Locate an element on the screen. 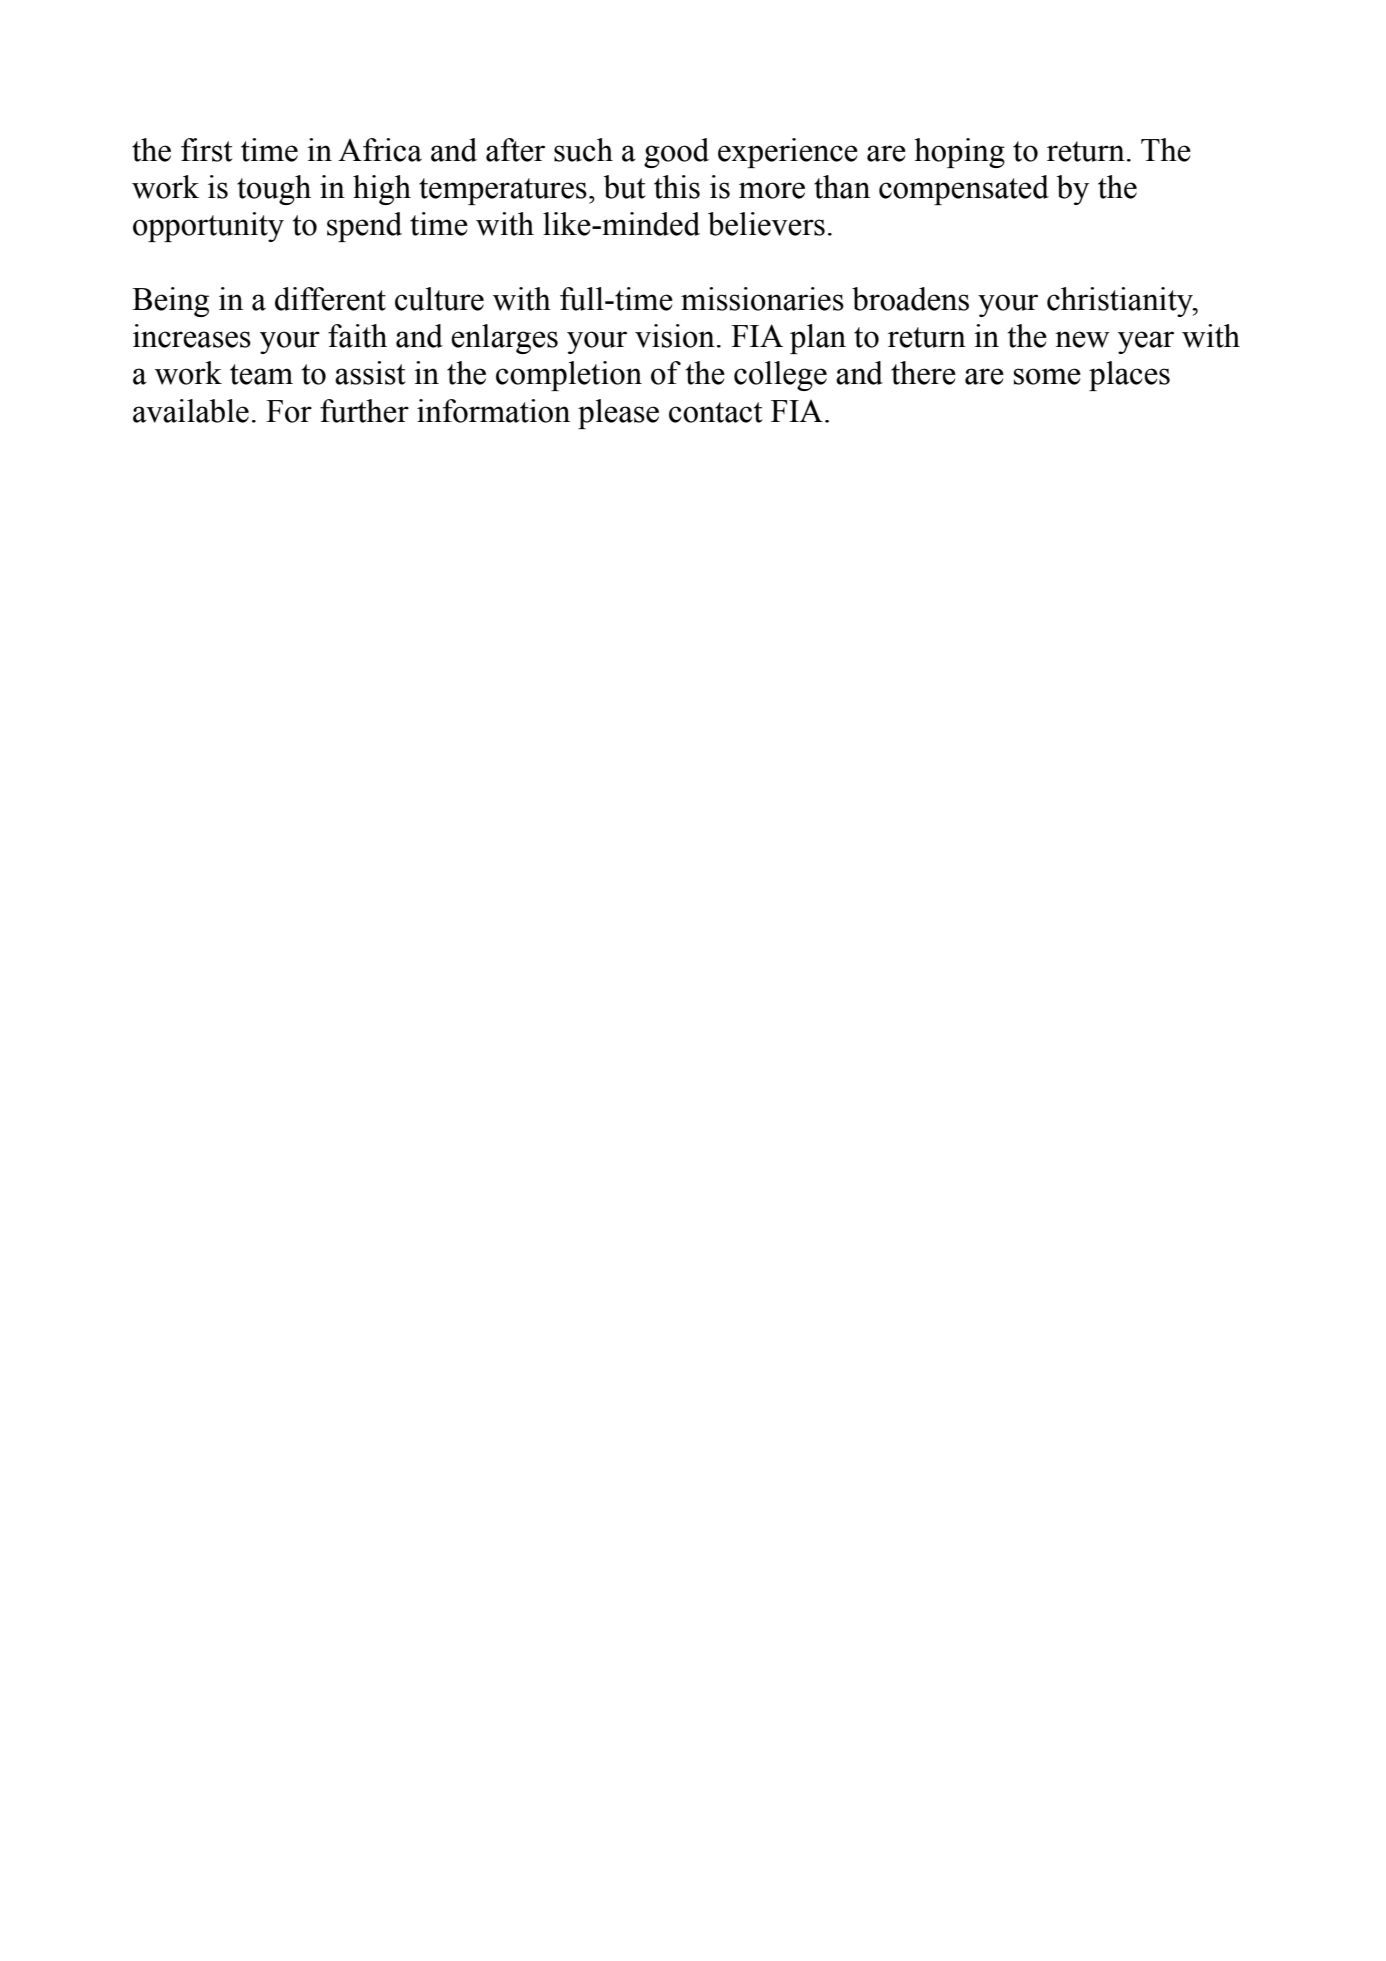 The height and width of the screenshot is (1961, 1386). different is located at coordinates (330, 299).
